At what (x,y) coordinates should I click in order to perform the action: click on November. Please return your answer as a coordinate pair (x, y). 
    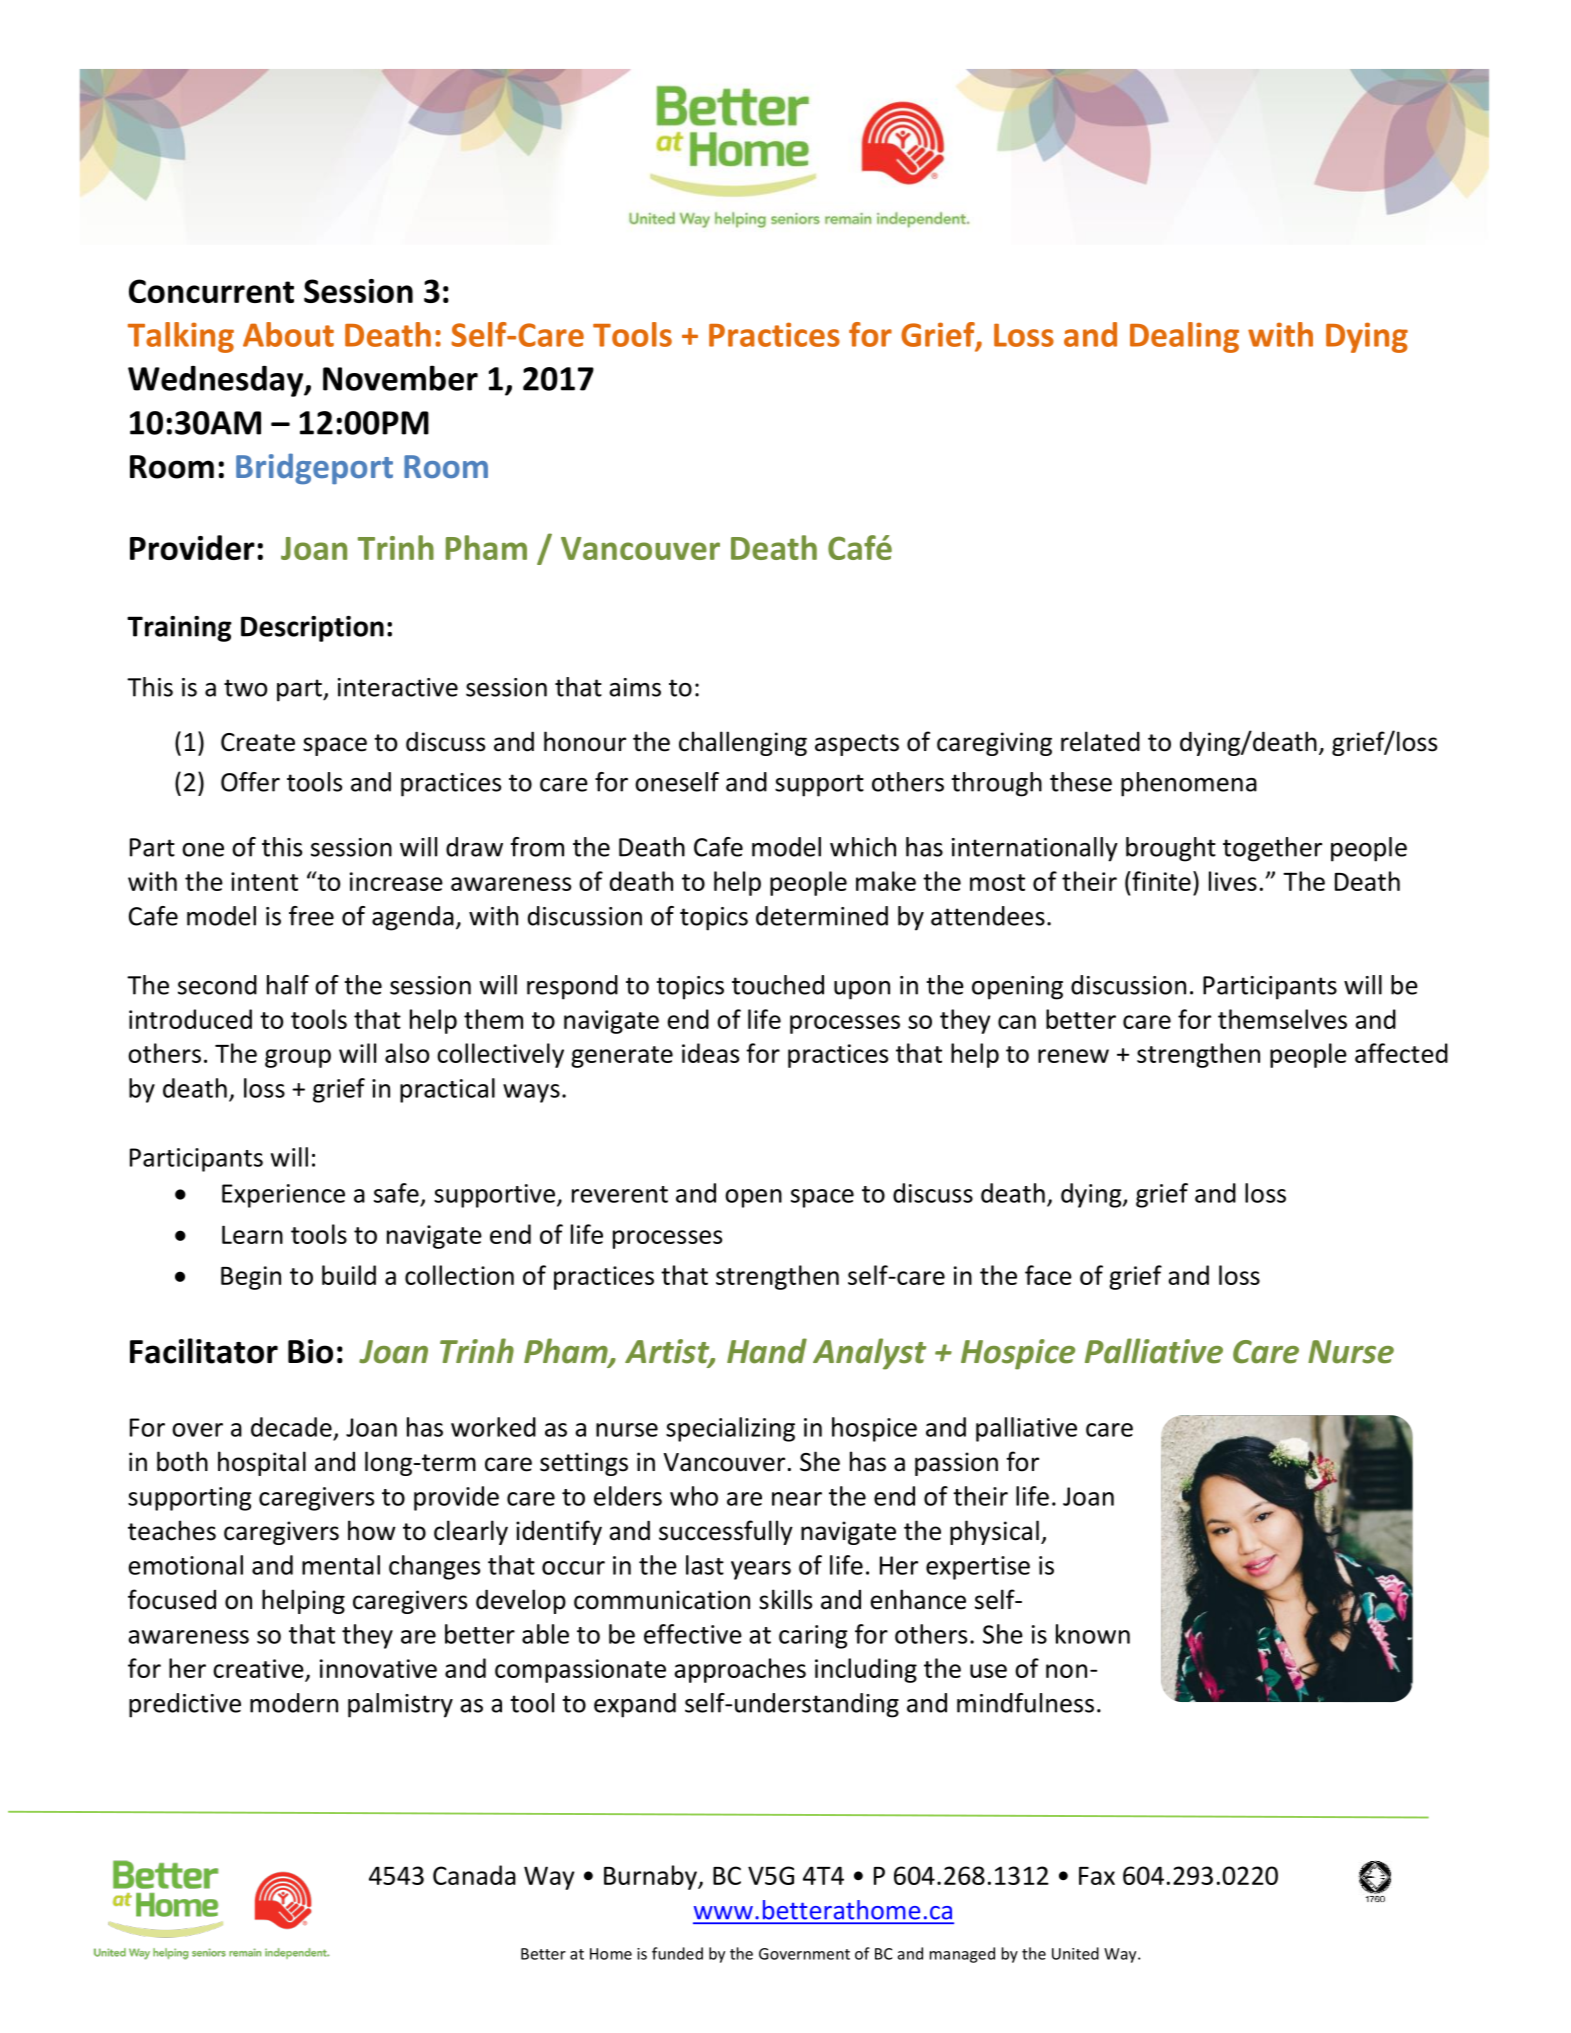
    Looking at the image, I should click on (400, 378).
